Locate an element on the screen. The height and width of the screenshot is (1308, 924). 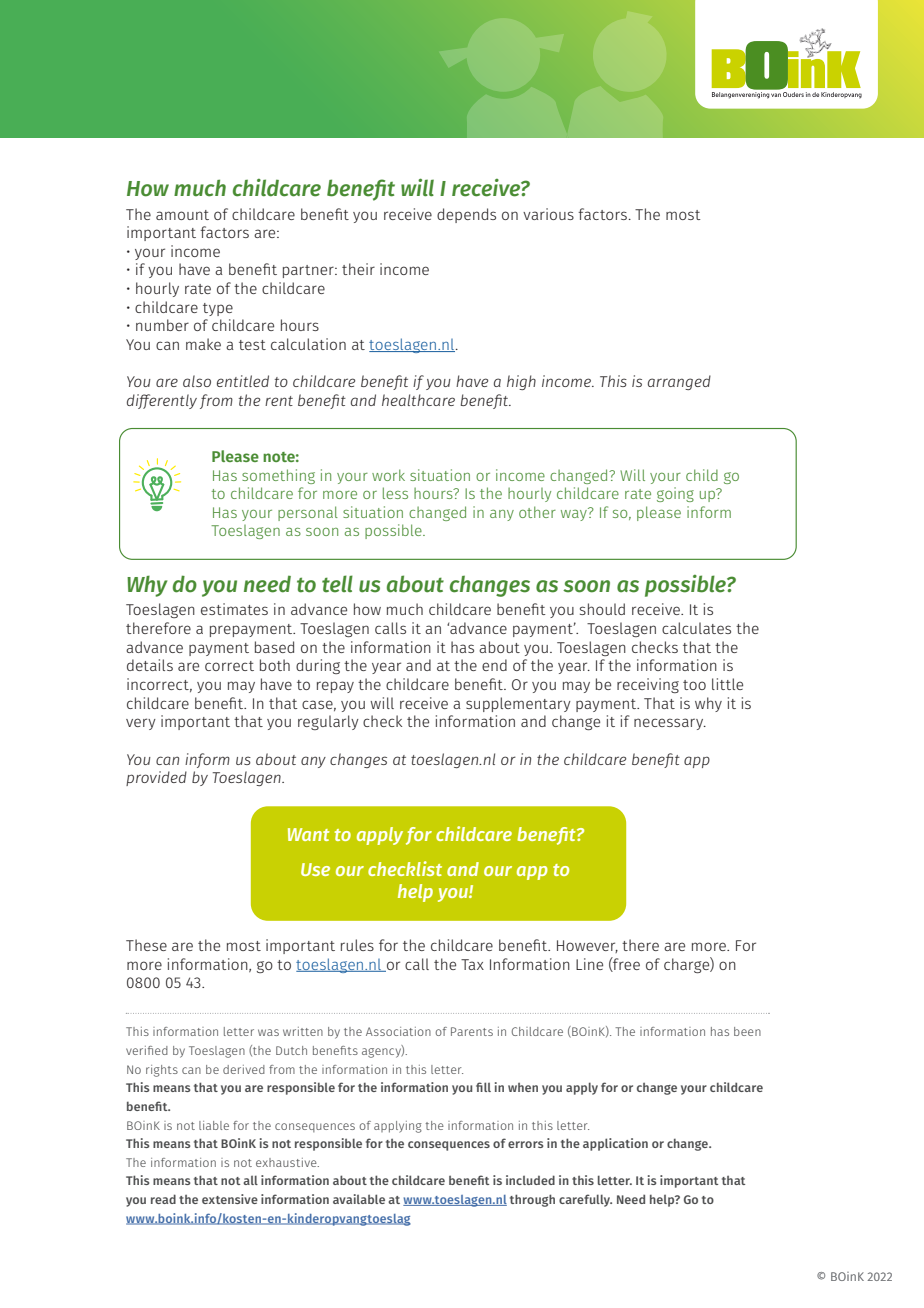
amount is located at coordinates (182, 215).
